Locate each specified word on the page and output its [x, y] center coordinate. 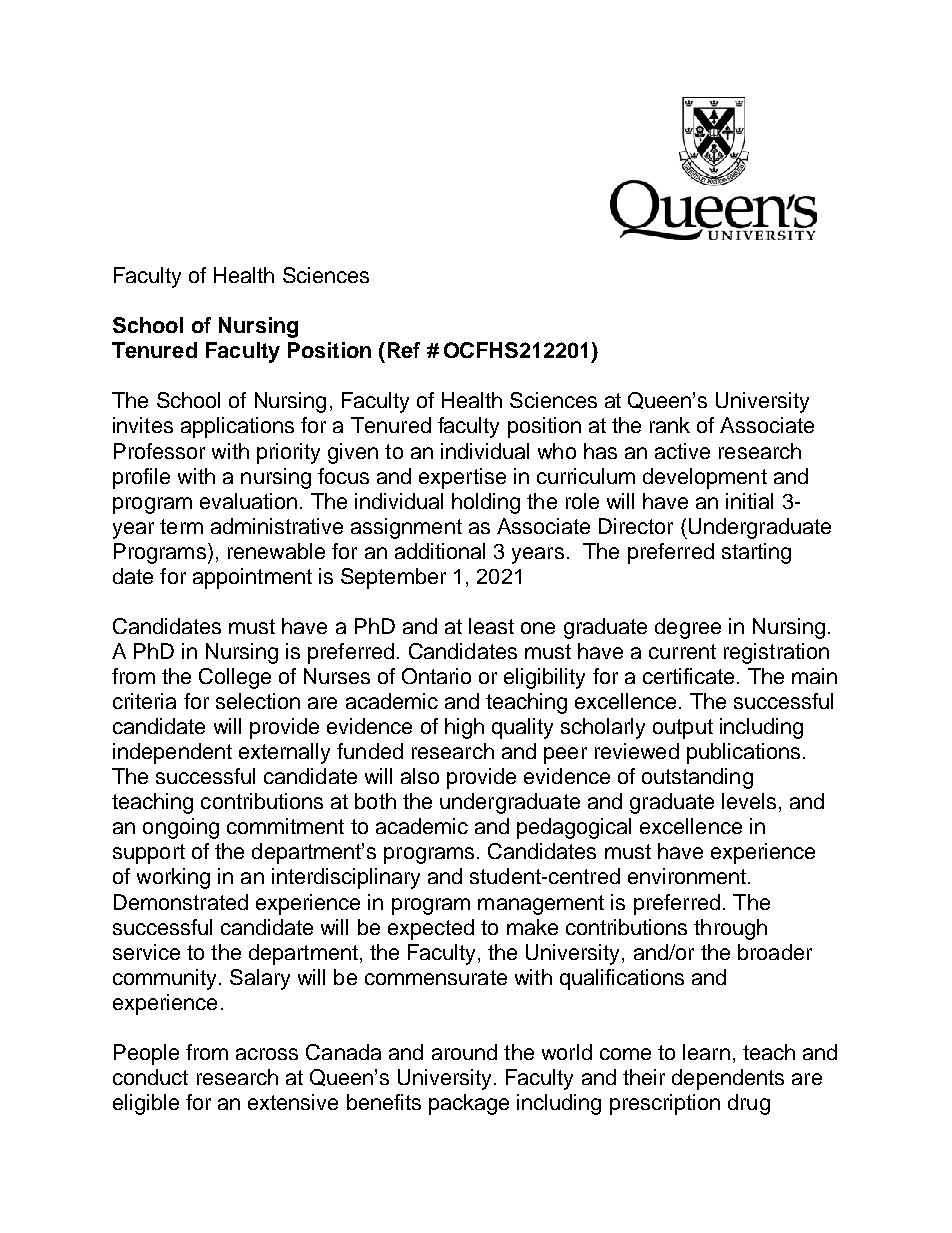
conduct [150, 1077]
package [469, 1104]
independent [172, 753]
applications [237, 427]
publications [743, 753]
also [420, 776]
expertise [462, 478]
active [682, 451]
